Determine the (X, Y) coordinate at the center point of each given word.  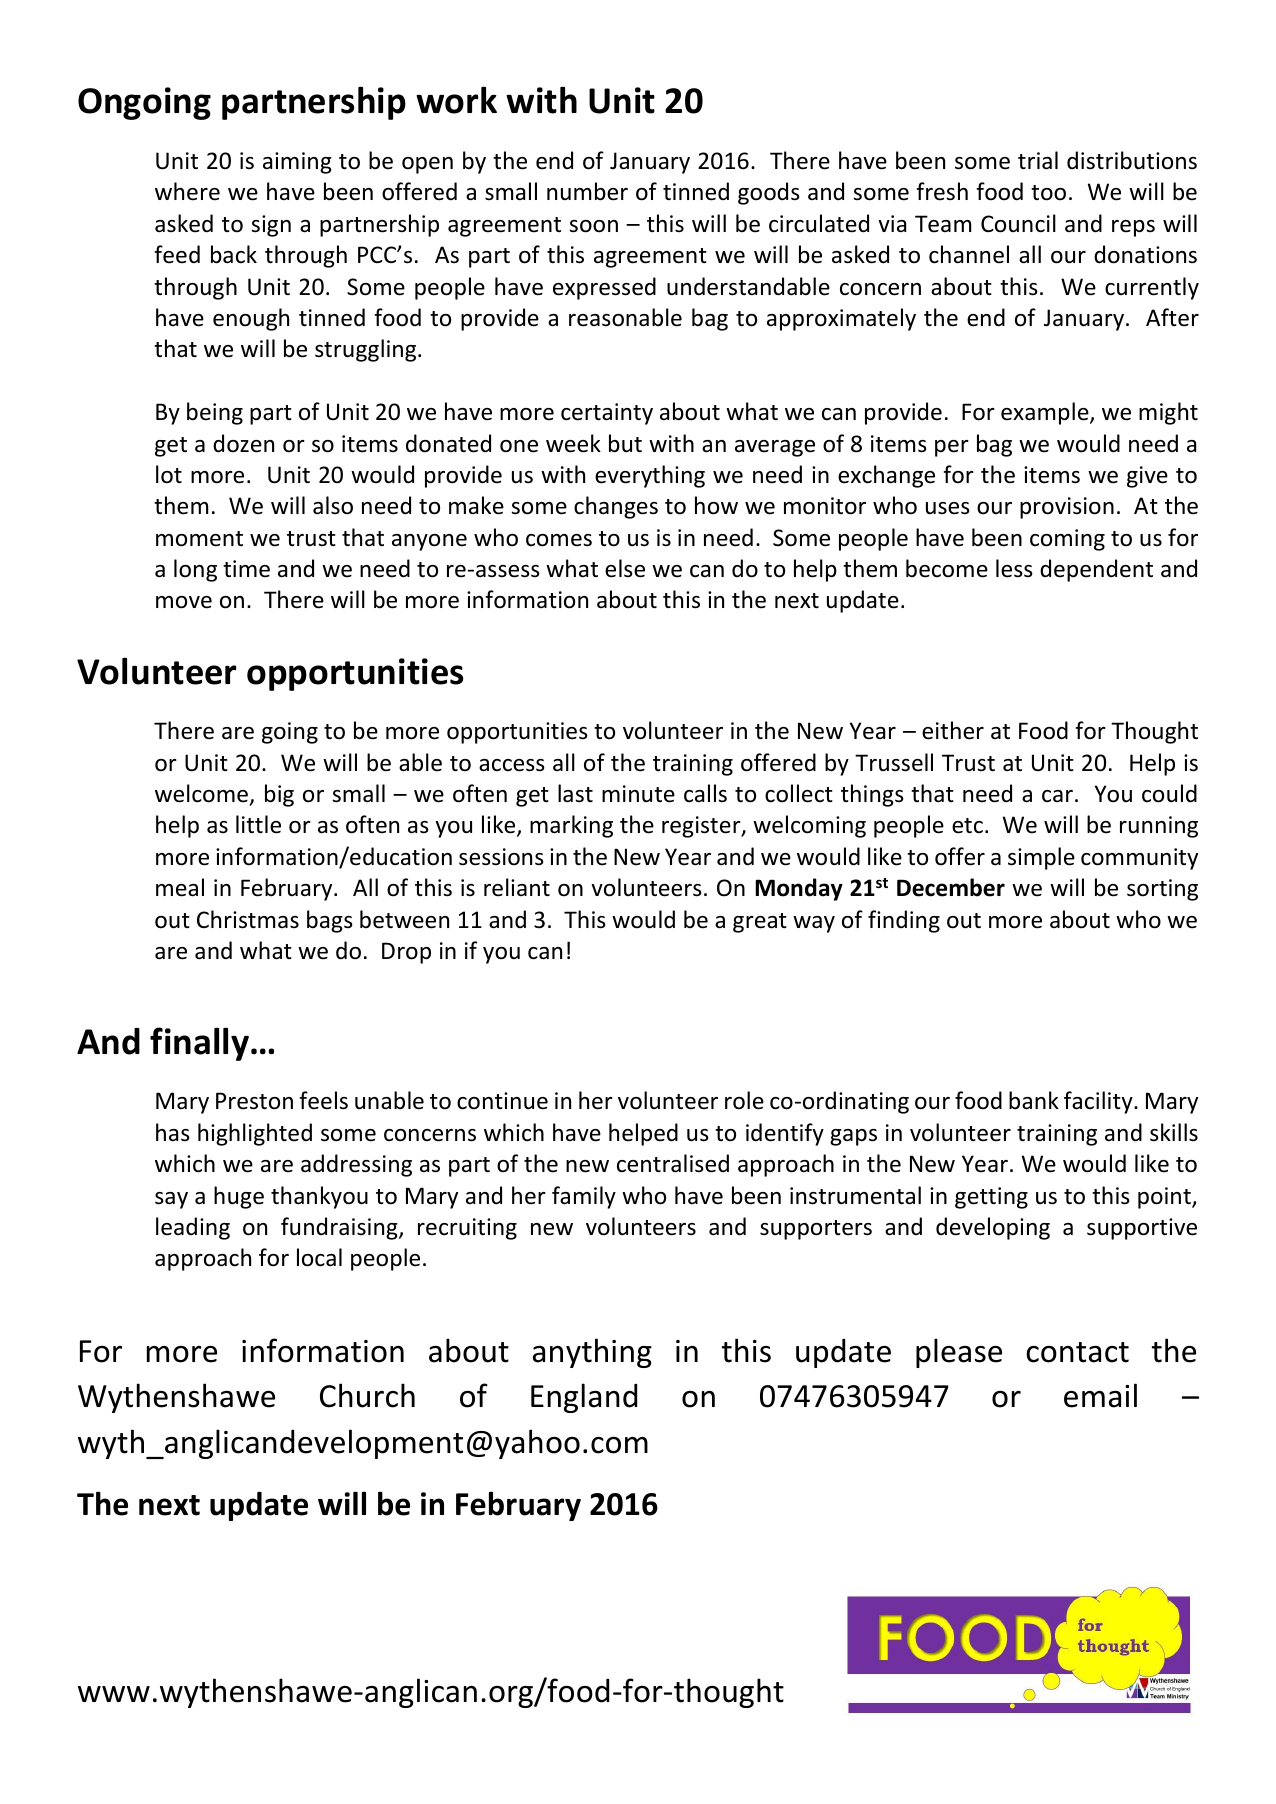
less (1014, 568)
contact (1077, 1352)
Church (367, 1395)
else (625, 568)
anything (592, 1353)
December (951, 887)
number (587, 191)
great (760, 923)
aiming (297, 163)
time (246, 569)
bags (330, 921)
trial (1038, 160)
